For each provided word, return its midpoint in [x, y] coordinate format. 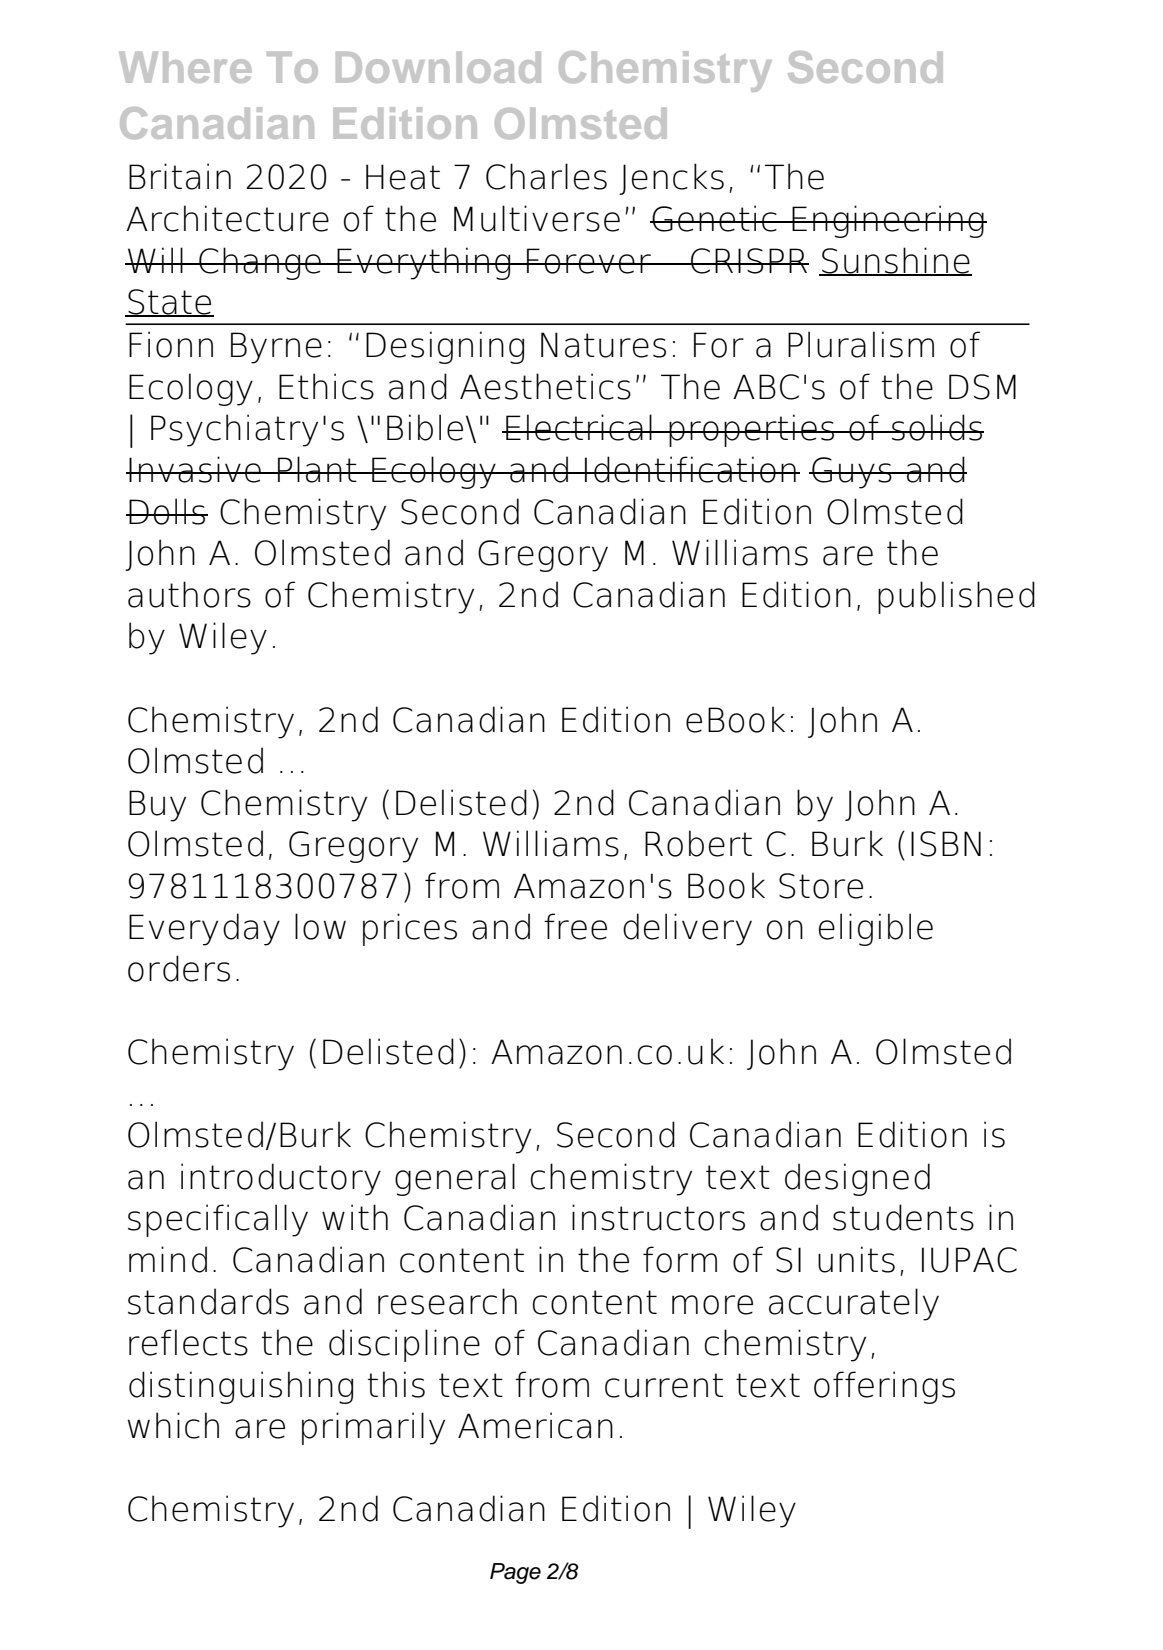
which [173, 1425]
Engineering [888, 221]
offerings [884, 1387]
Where [185, 67]
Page [515, 1573]
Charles [546, 176]
